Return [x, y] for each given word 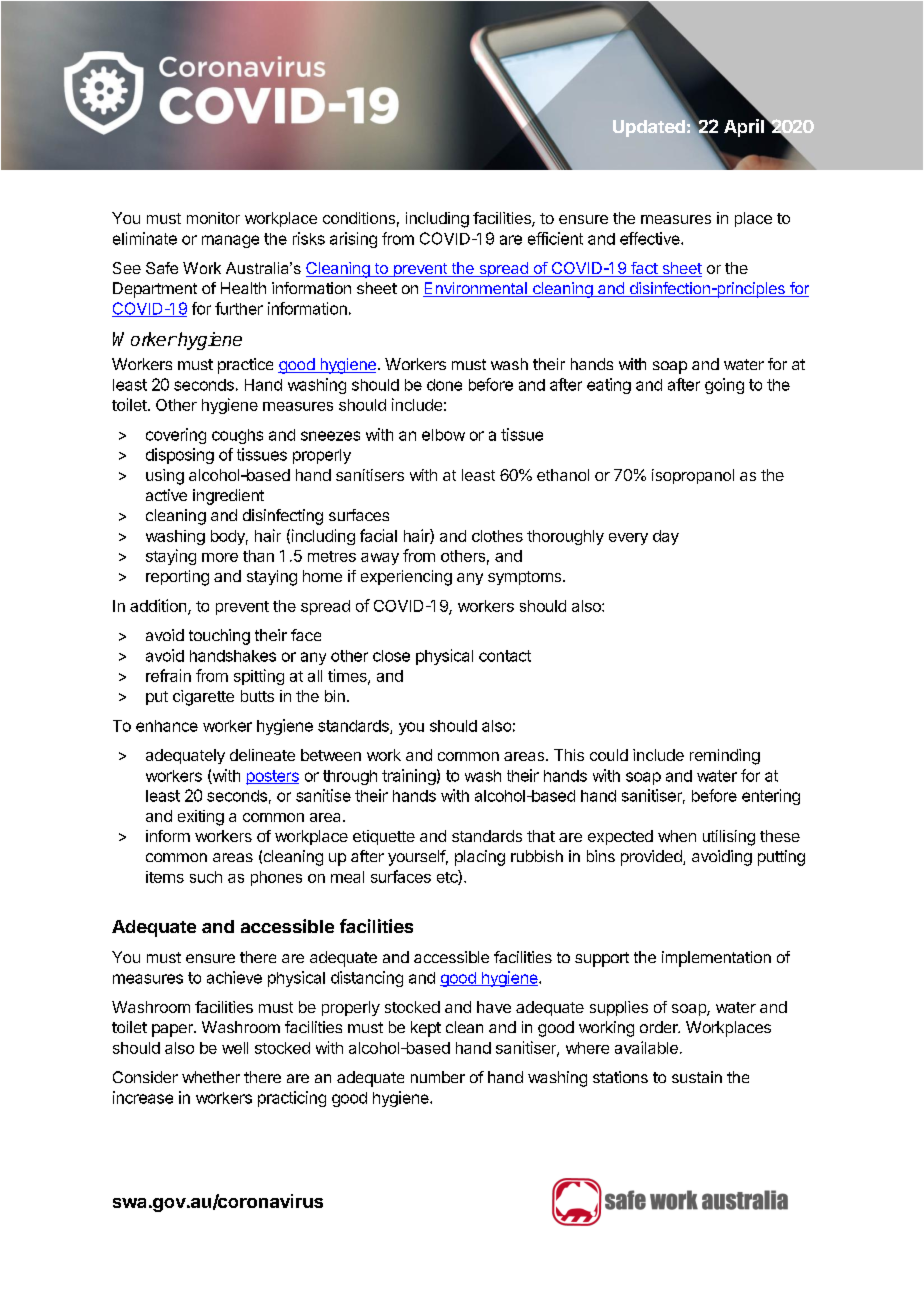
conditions [359, 218]
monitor [213, 218]
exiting [201, 818]
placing [480, 858]
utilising [729, 838]
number [438, 1077]
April [745, 127]
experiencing [406, 578]
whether [211, 1077]
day [666, 537]
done [444, 385]
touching [219, 637]
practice [245, 366]
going [724, 386]
